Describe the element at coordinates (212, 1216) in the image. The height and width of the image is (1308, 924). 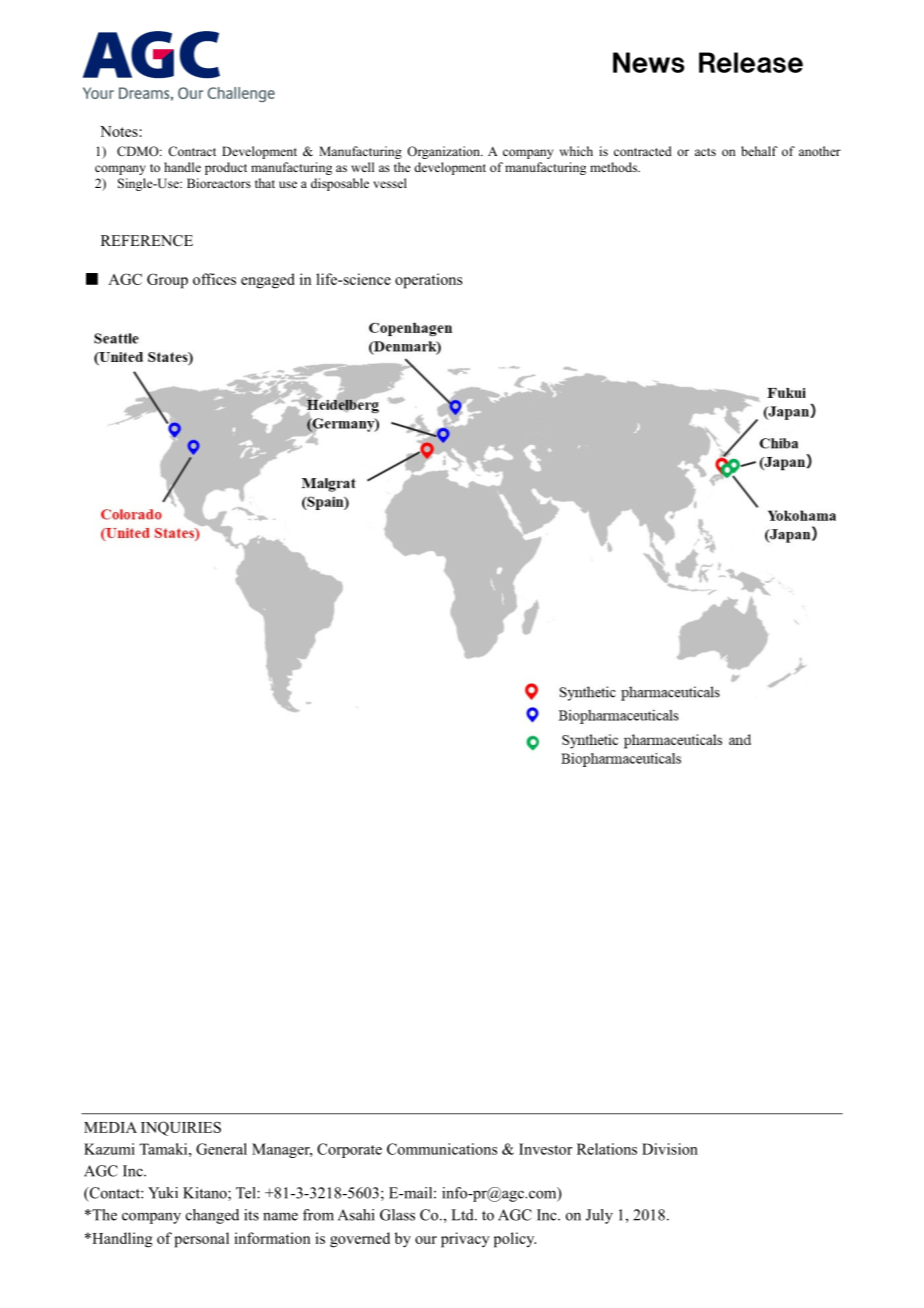
I see `changed` at that location.
